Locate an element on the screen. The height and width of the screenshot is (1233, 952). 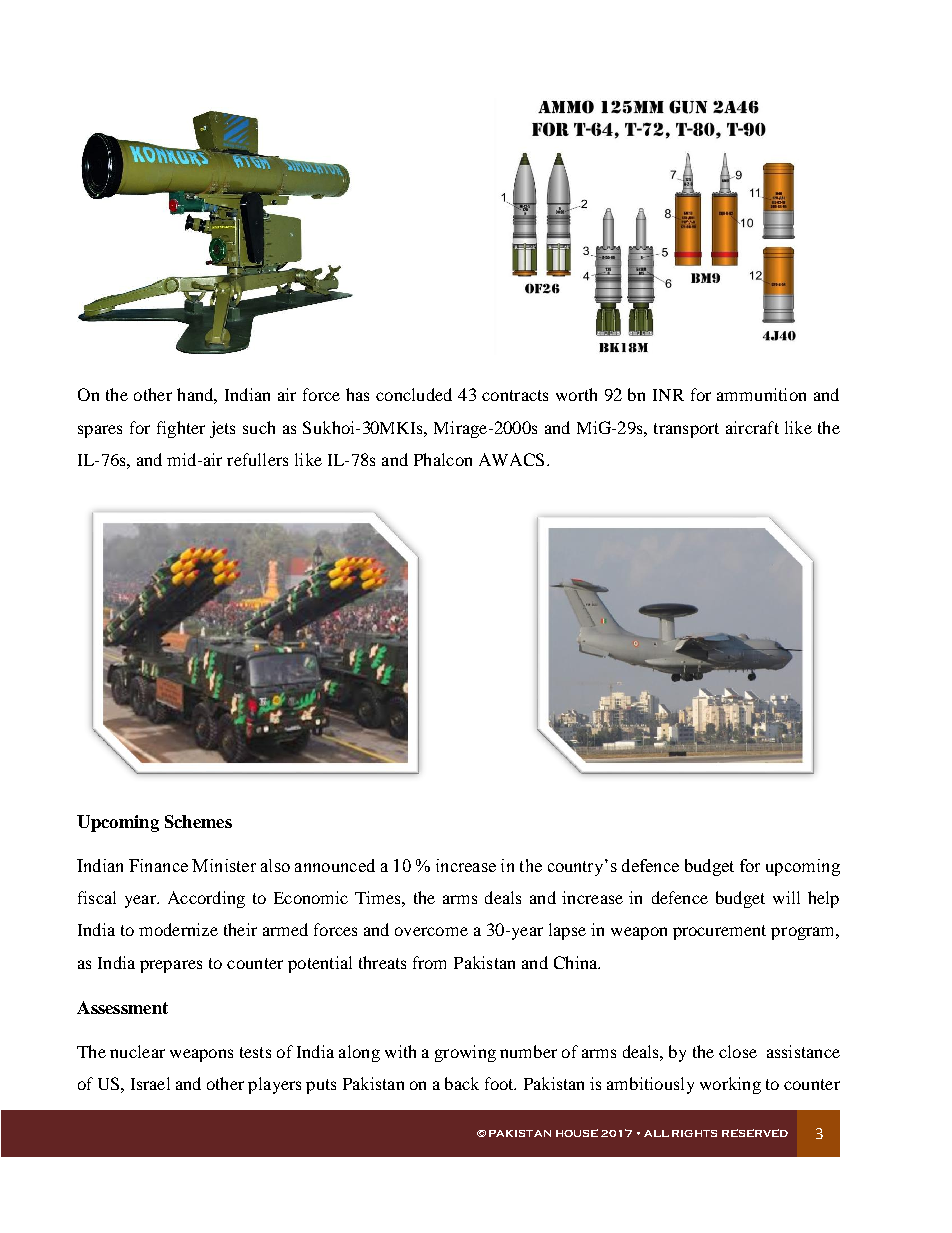
Israel is located at coordinates (150, 1083).
